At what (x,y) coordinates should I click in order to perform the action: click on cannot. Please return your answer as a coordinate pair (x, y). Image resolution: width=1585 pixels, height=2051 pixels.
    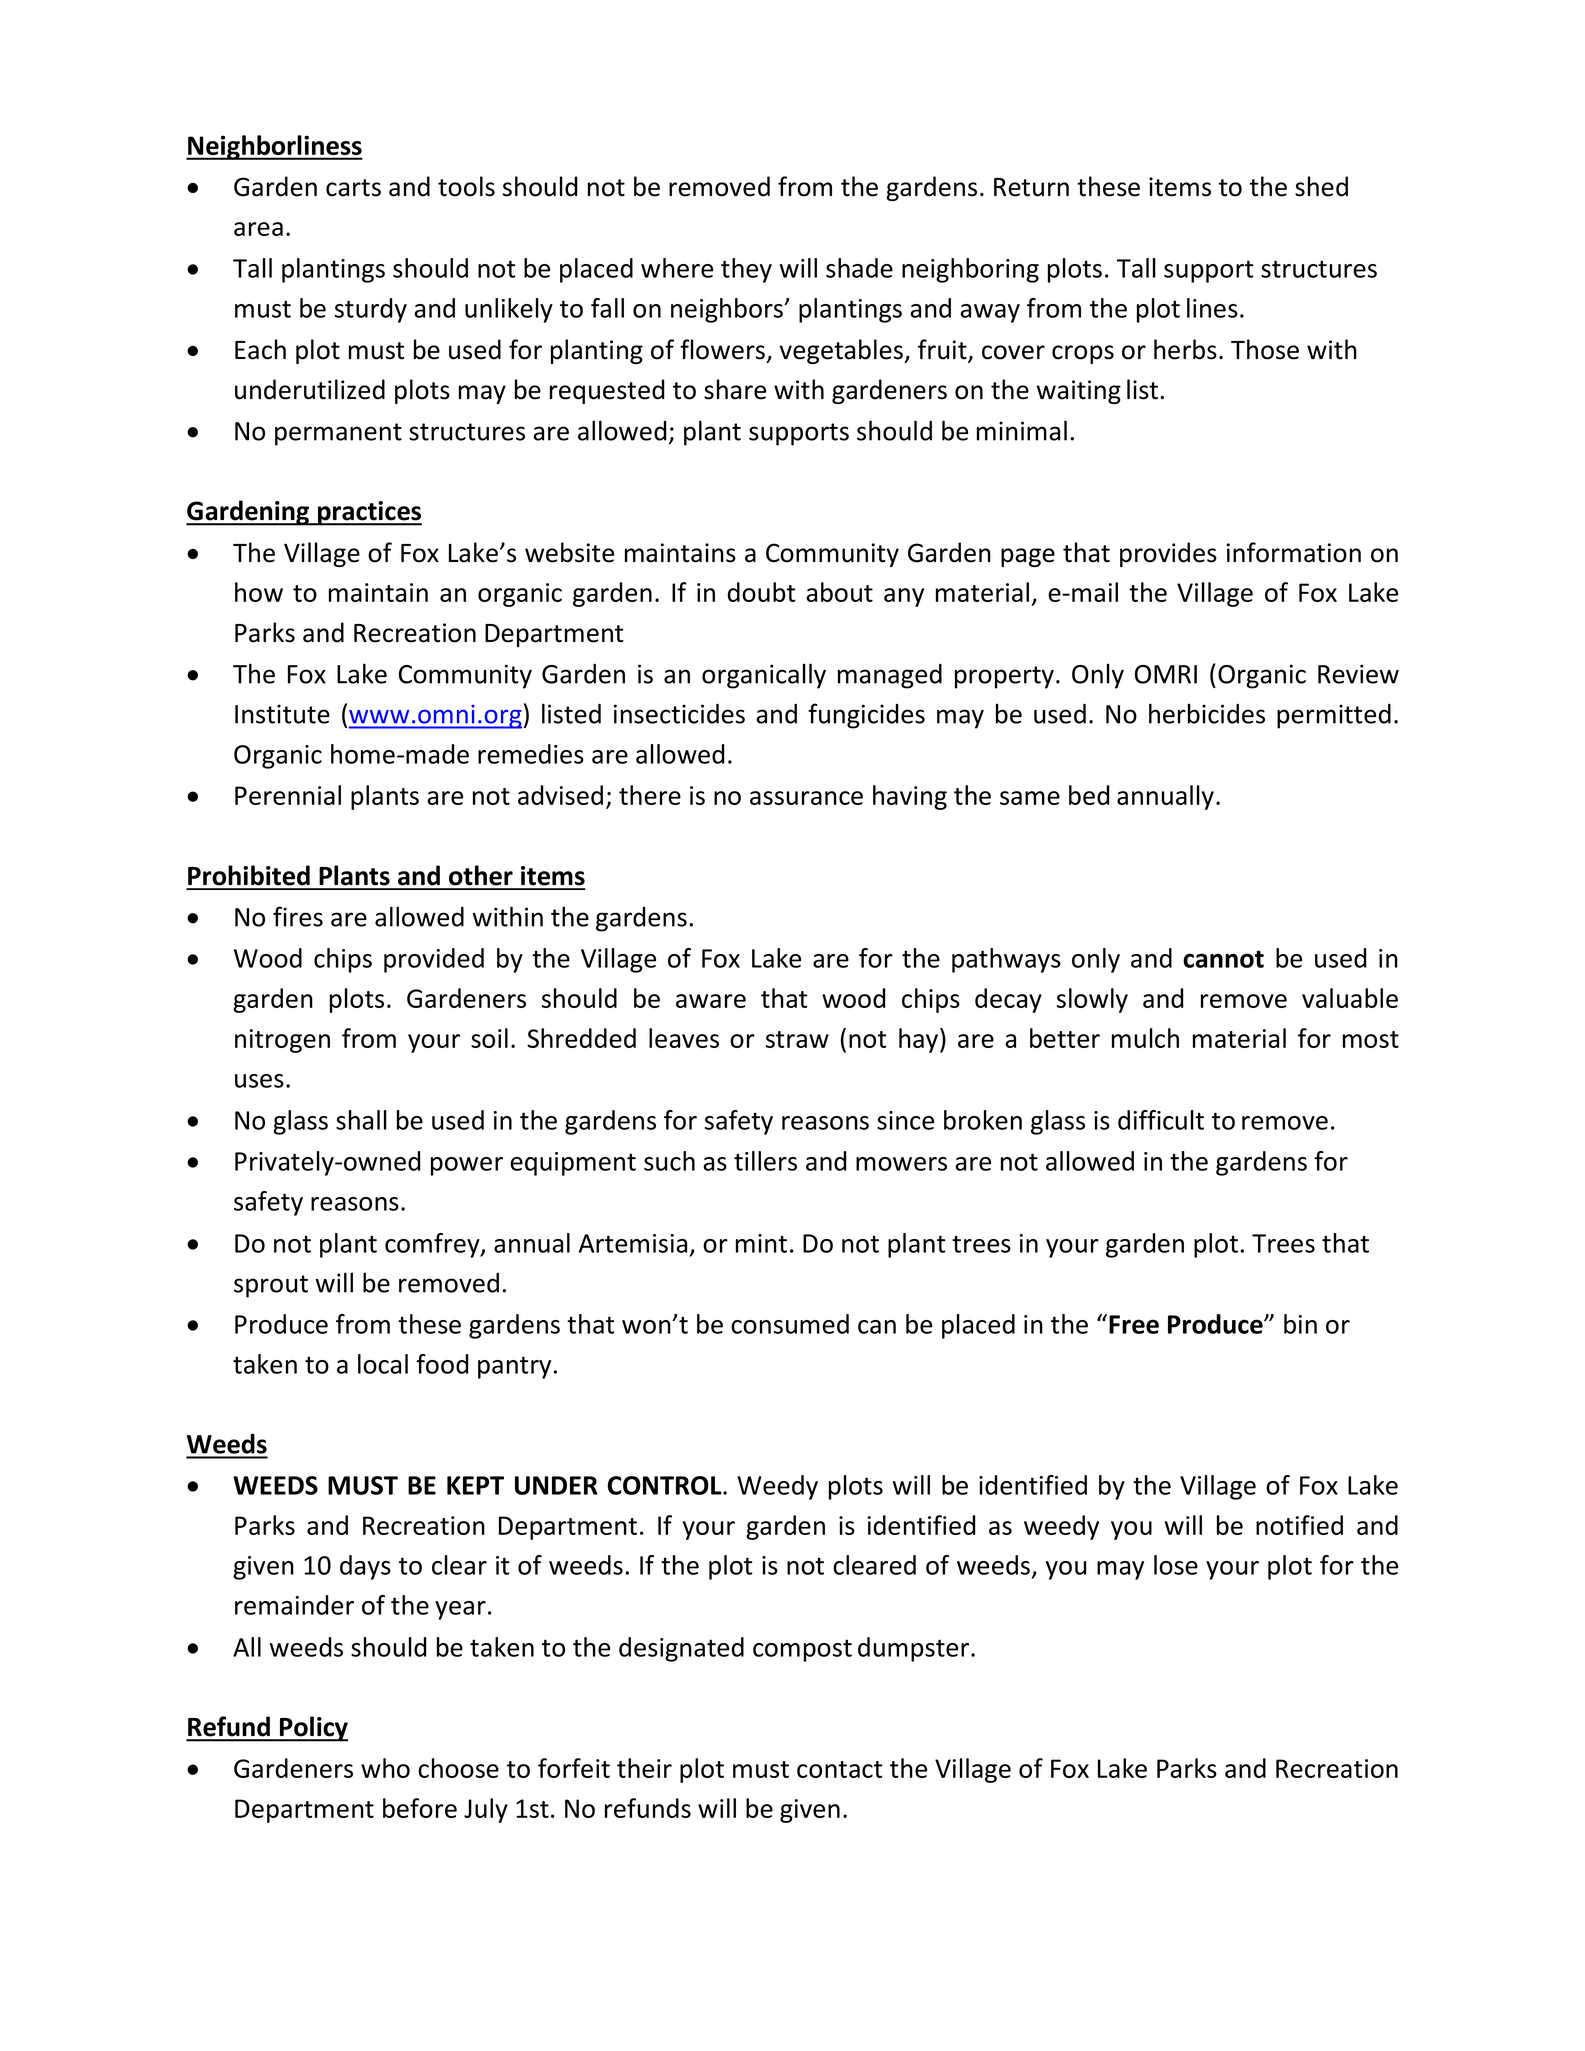
    Looking at the image, I should click on (1223, 959).
